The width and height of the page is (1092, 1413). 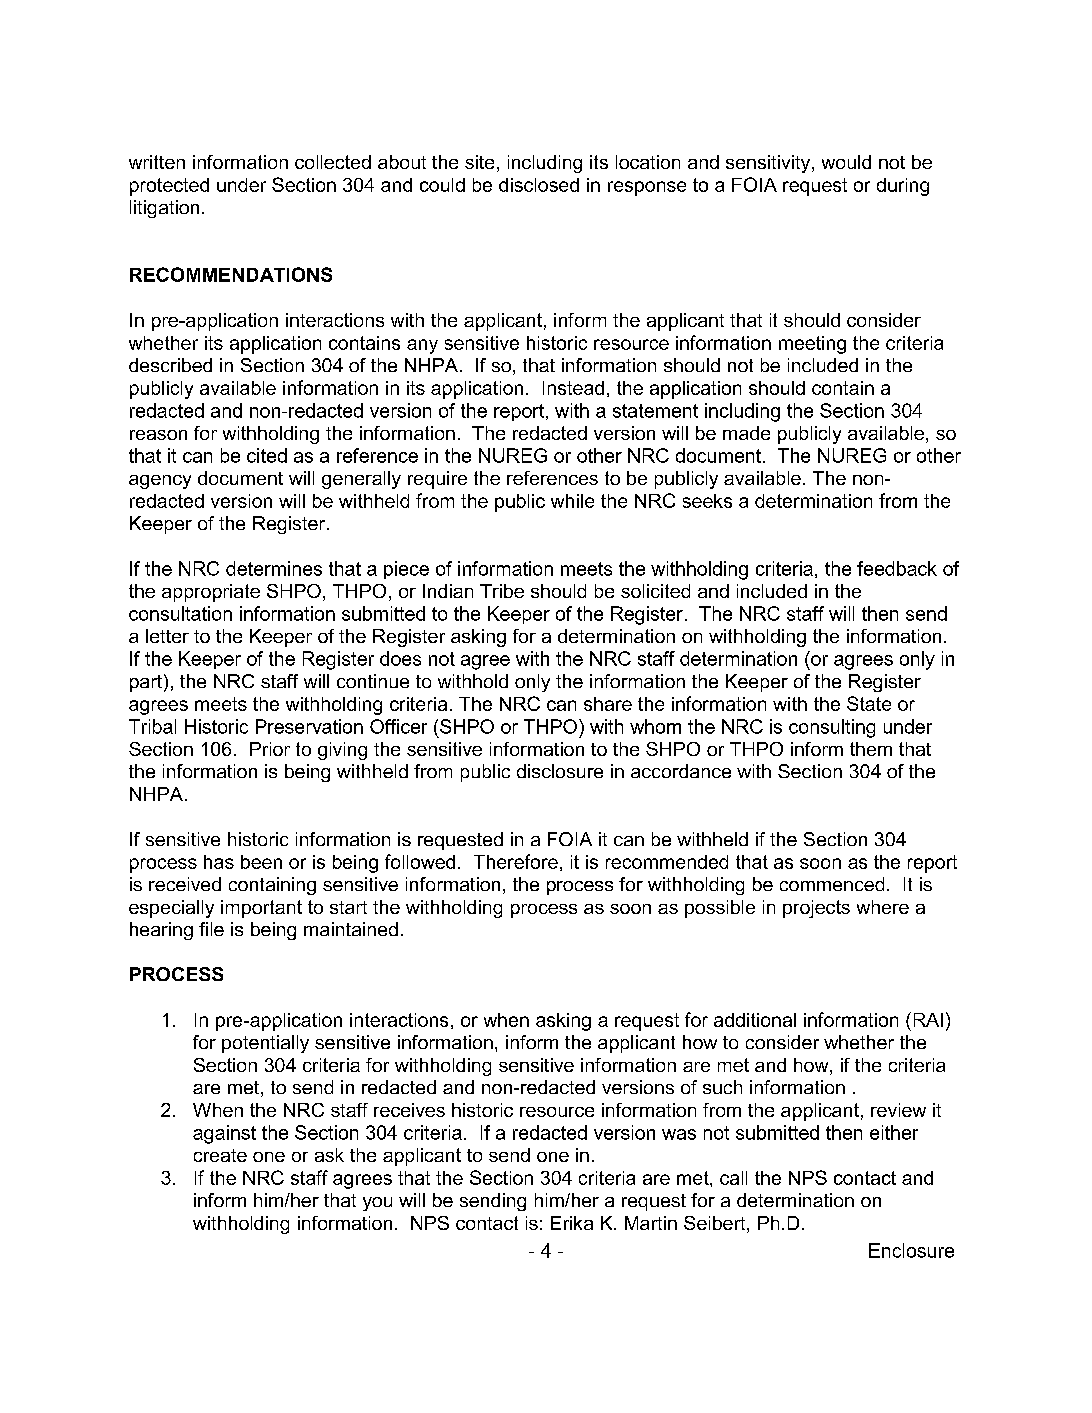 I want to click on meeting, so click(x=812, y=345).
